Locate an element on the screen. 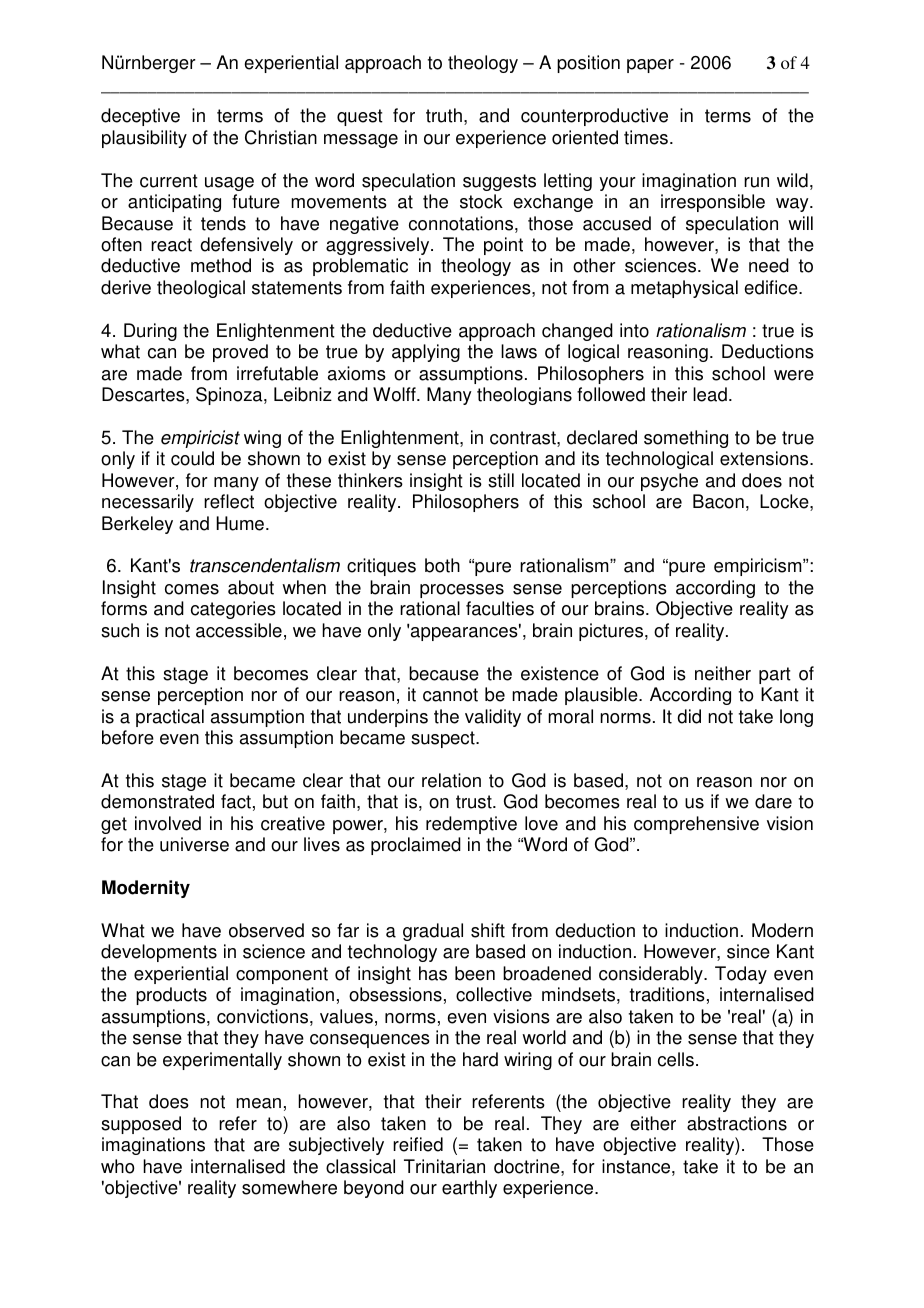 The height and width of the screenshot is (1308, 924). deceptive is located at coordinates (140, 117).
